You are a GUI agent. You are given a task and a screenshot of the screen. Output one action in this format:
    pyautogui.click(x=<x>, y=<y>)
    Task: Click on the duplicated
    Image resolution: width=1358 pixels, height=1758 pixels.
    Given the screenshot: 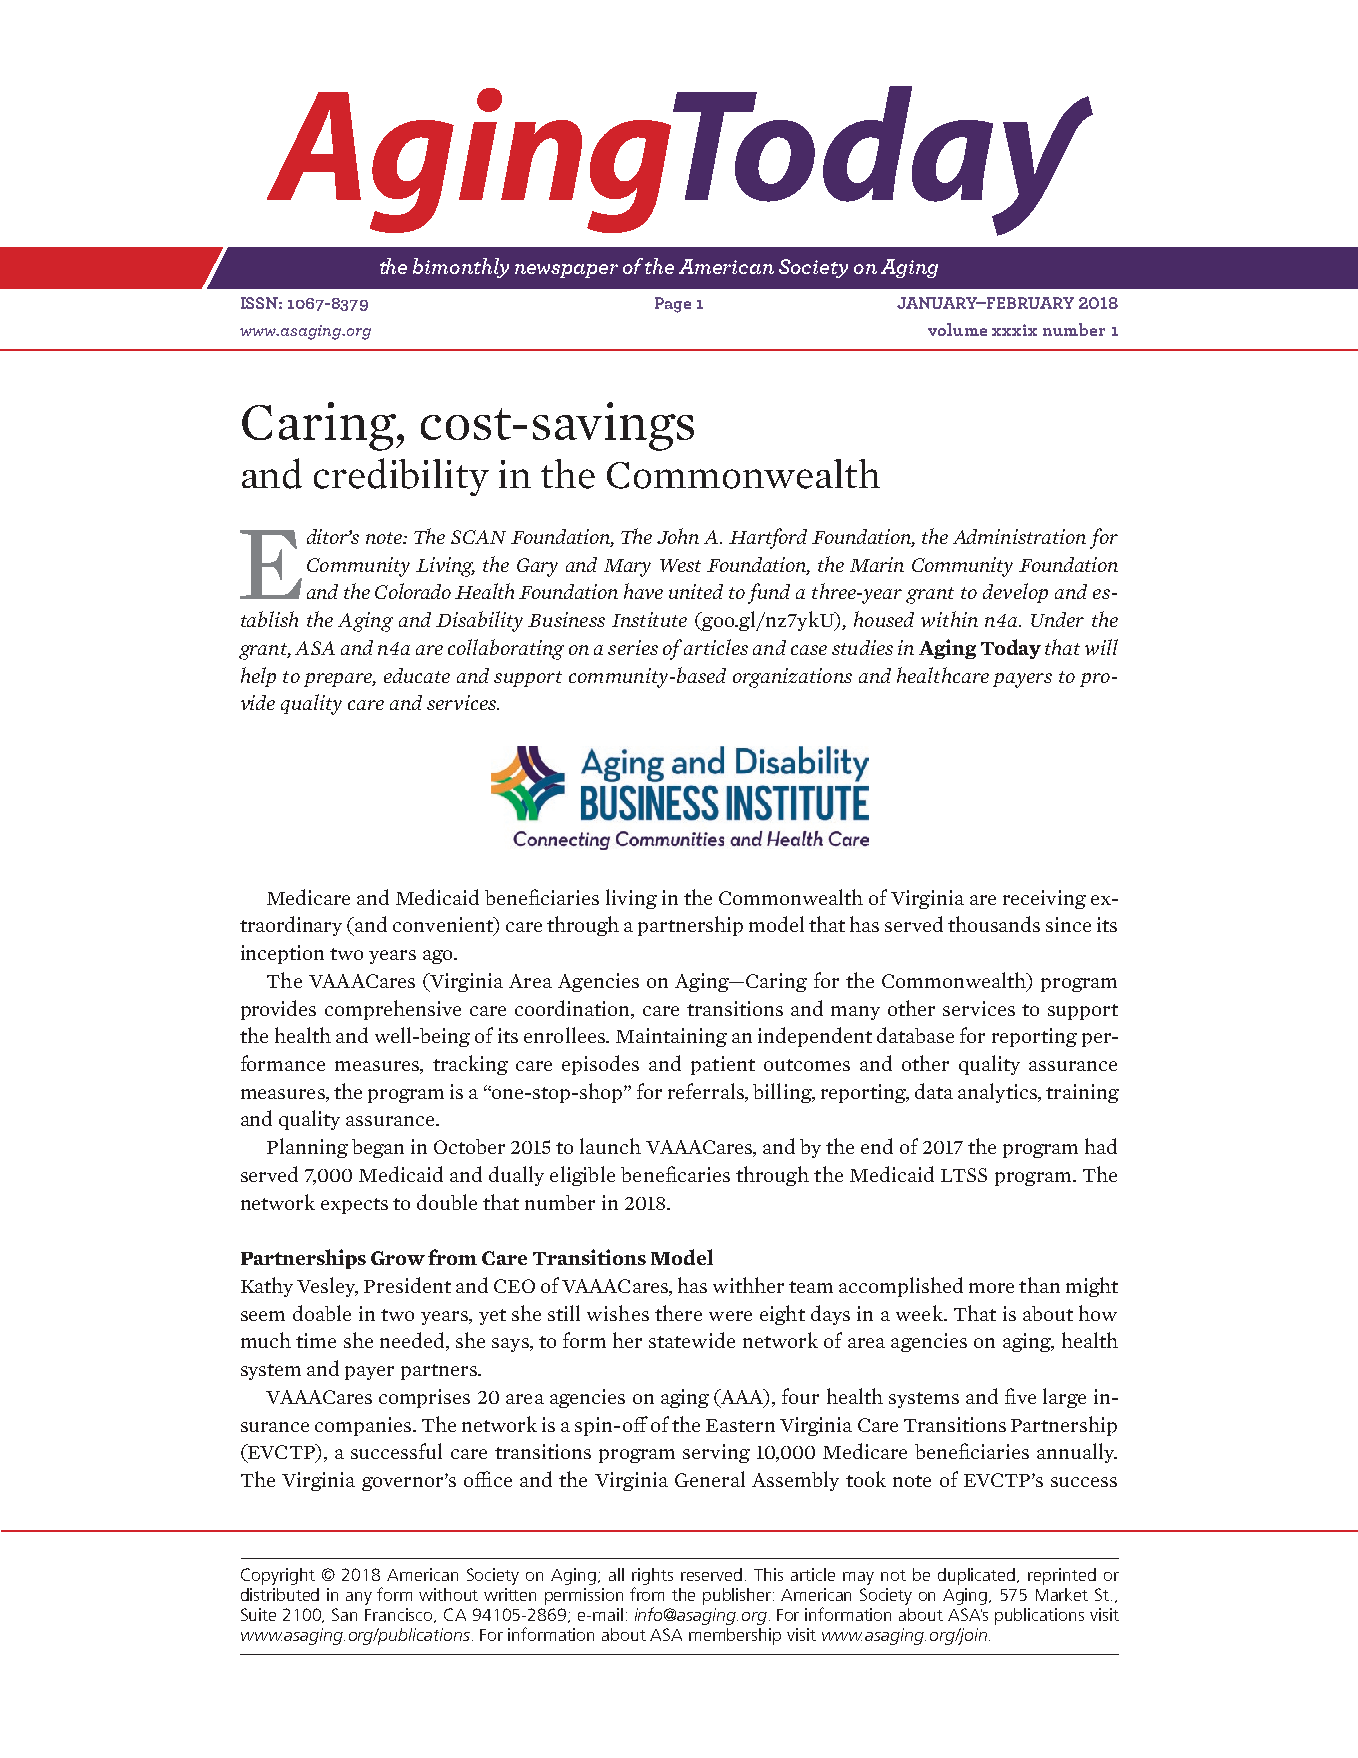 What is the action you would take?
    pyautogui.click(x=978, y=1576)
